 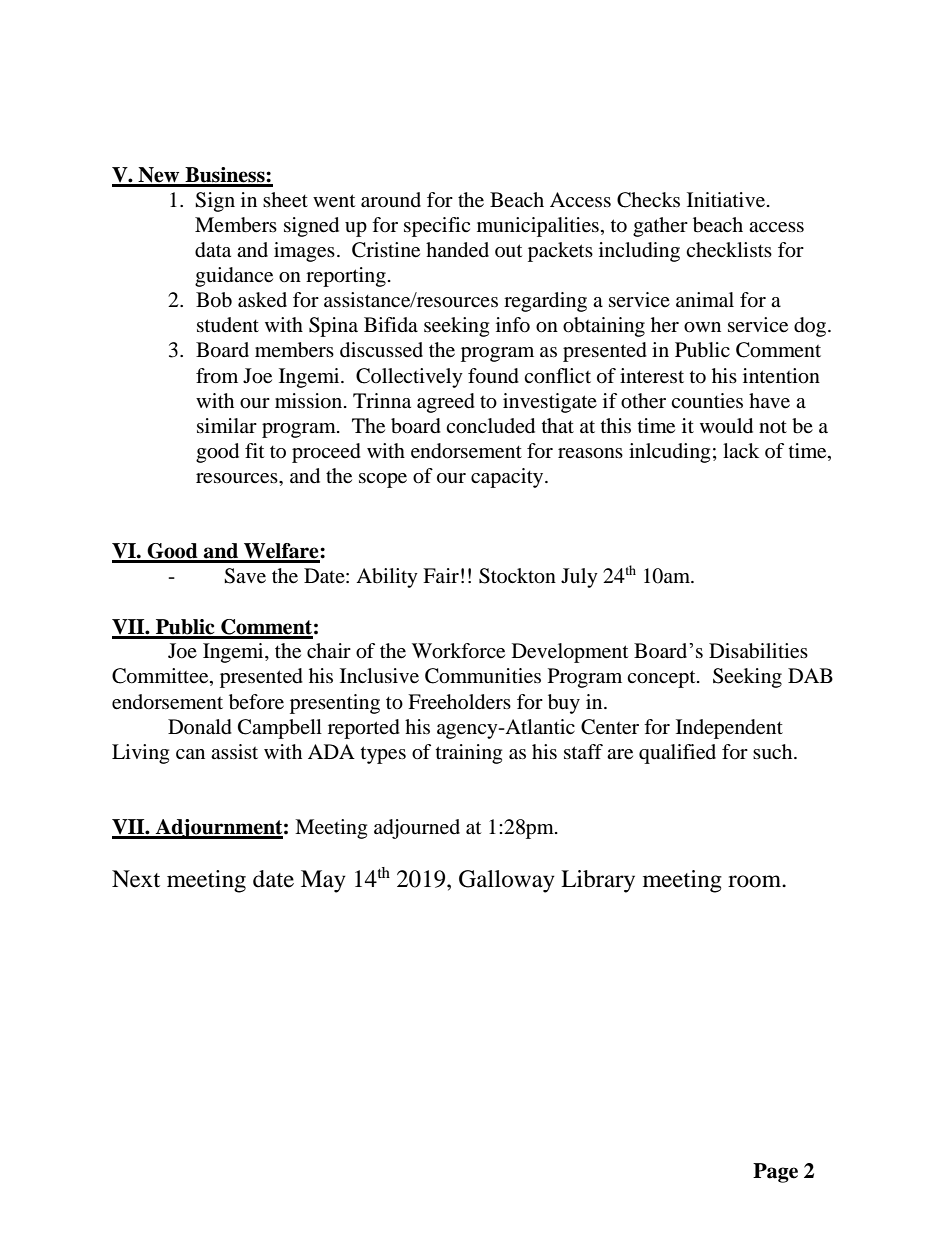 What do you see at coordinates (213, 250) in the image?
I see `data` at bounding box center [213, 250].
